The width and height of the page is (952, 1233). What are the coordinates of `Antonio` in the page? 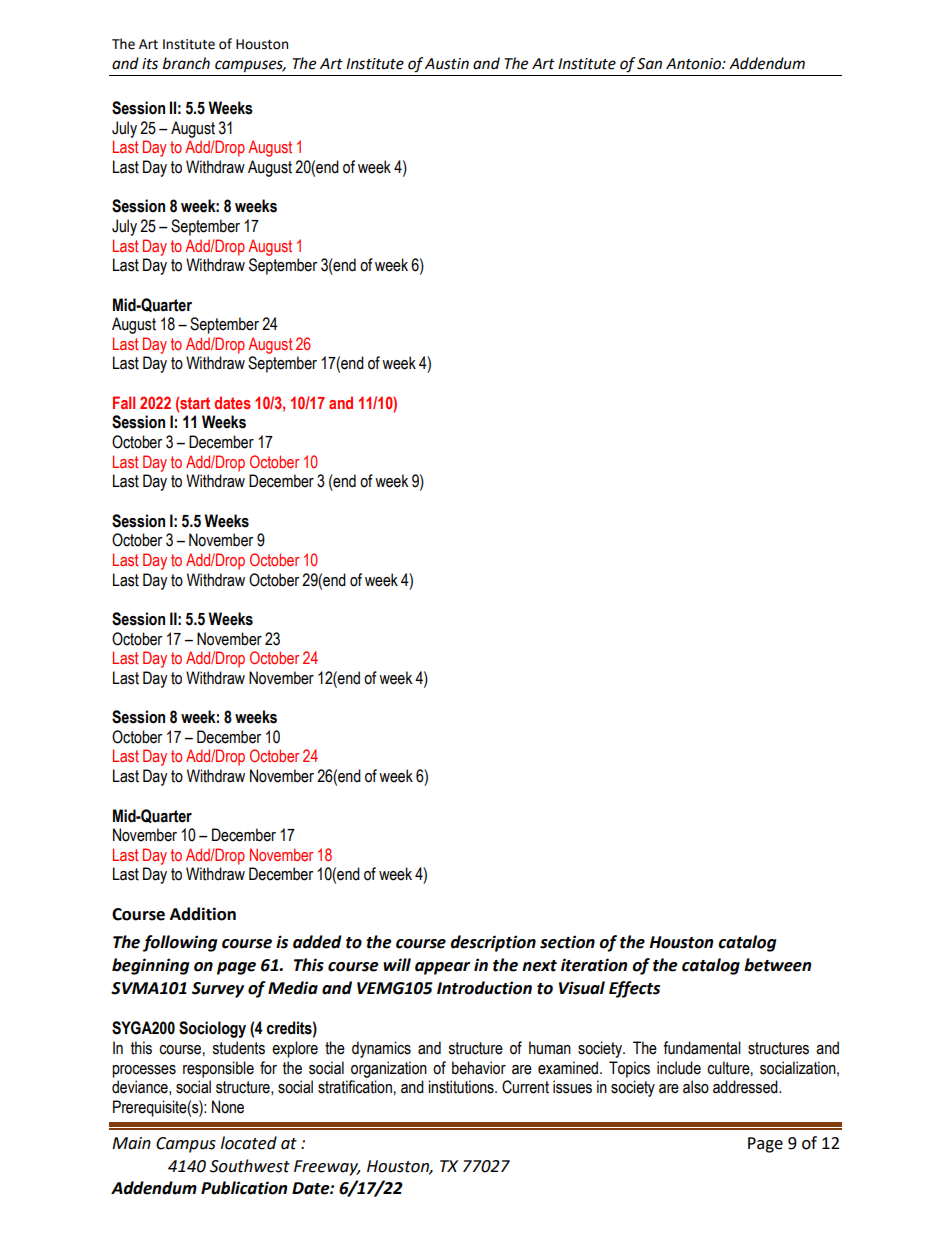 It's located at (694, 64).
